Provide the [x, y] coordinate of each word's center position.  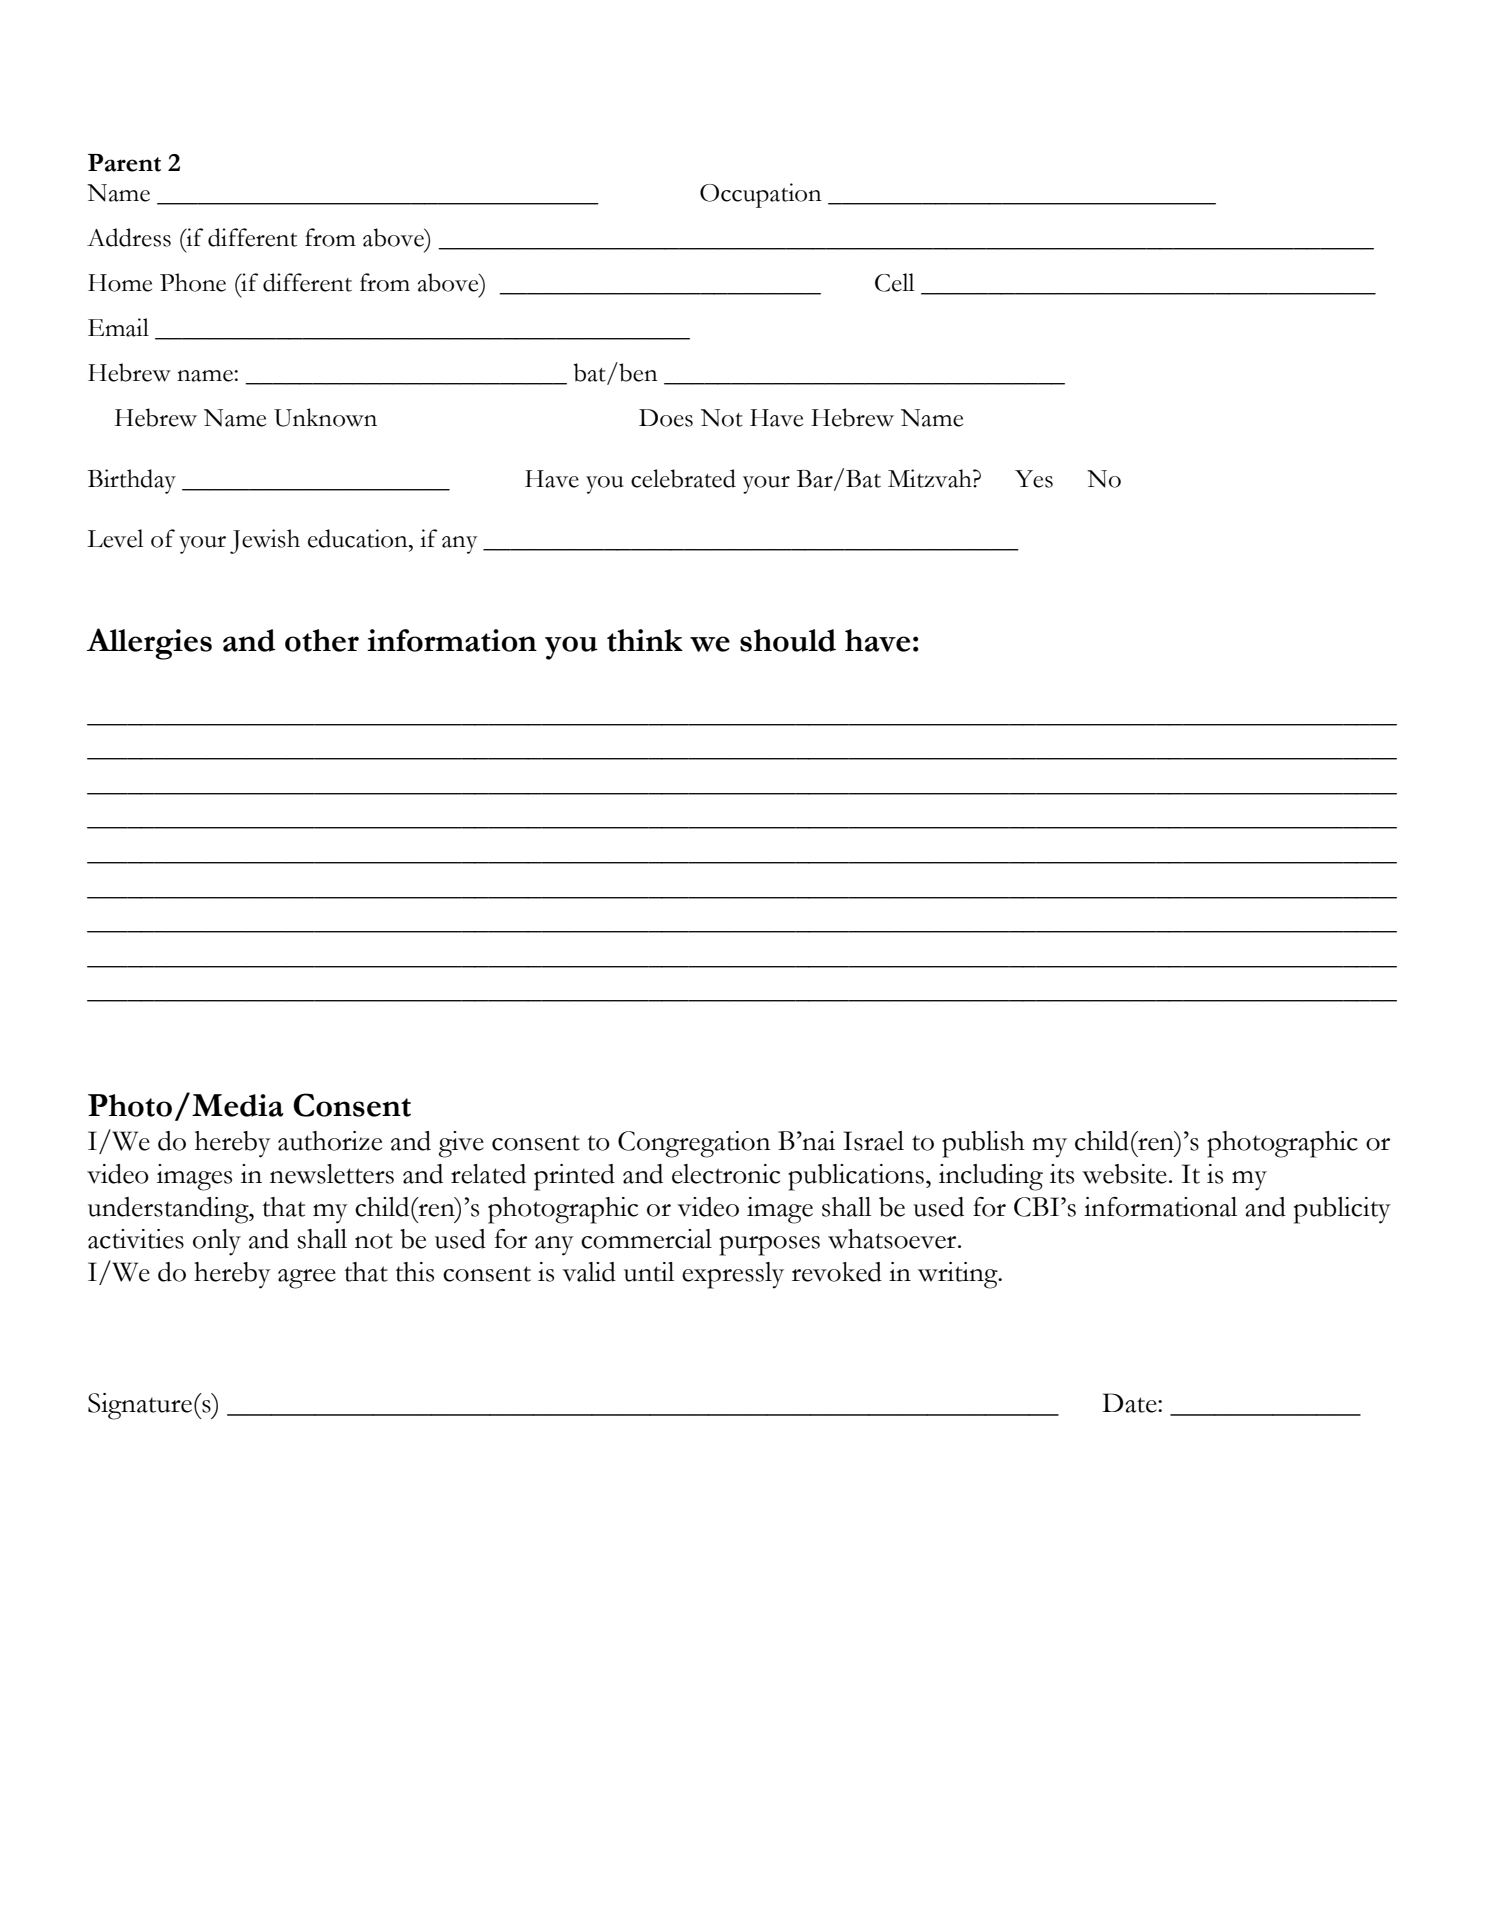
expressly [733, 1275]
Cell [895, 282]
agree [307, 1279]
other [322, 640]
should [788, 640]
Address [129, 237]
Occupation [761, 195]
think [645, 640]
